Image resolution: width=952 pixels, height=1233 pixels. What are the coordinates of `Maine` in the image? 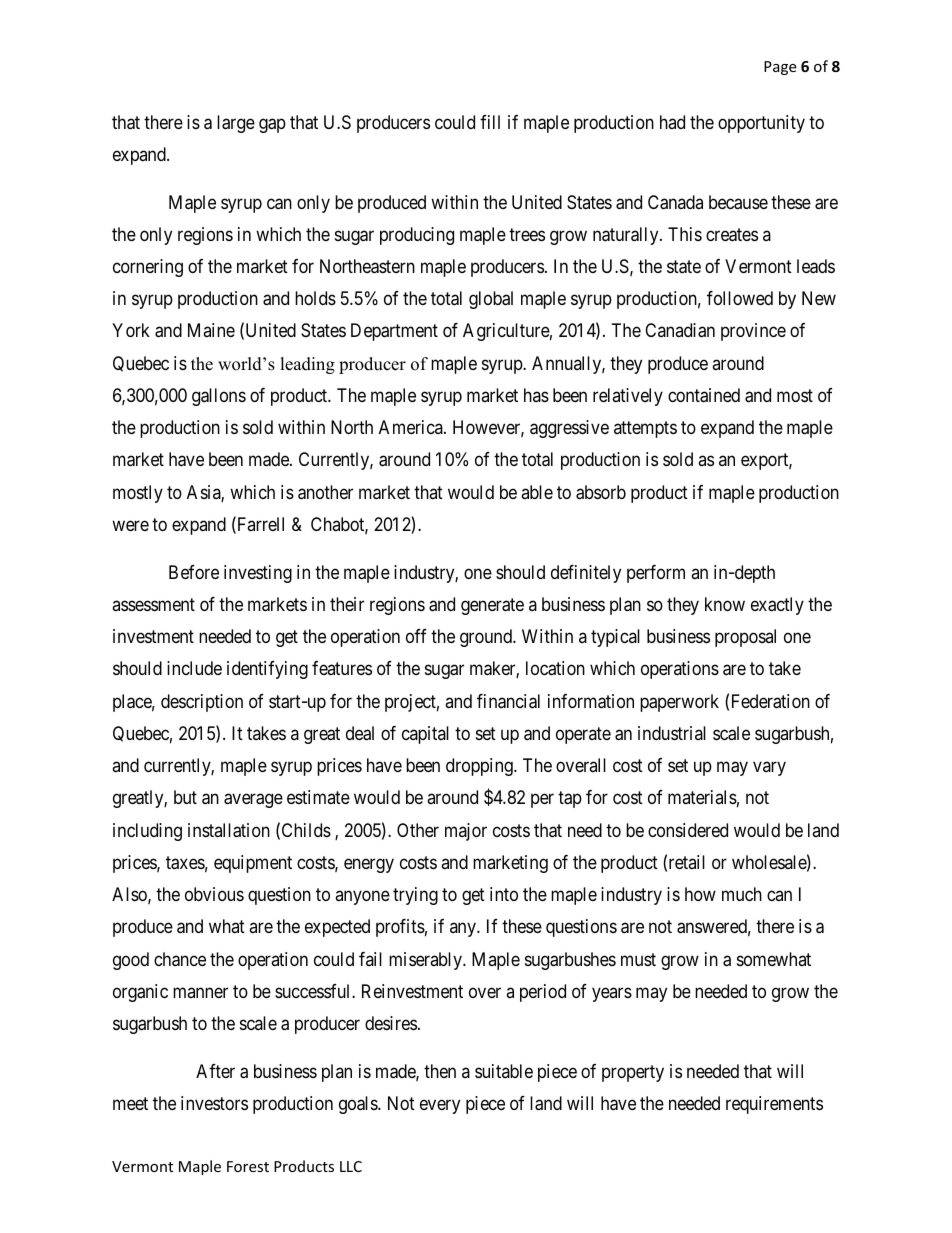 It's located at (211, 330).
